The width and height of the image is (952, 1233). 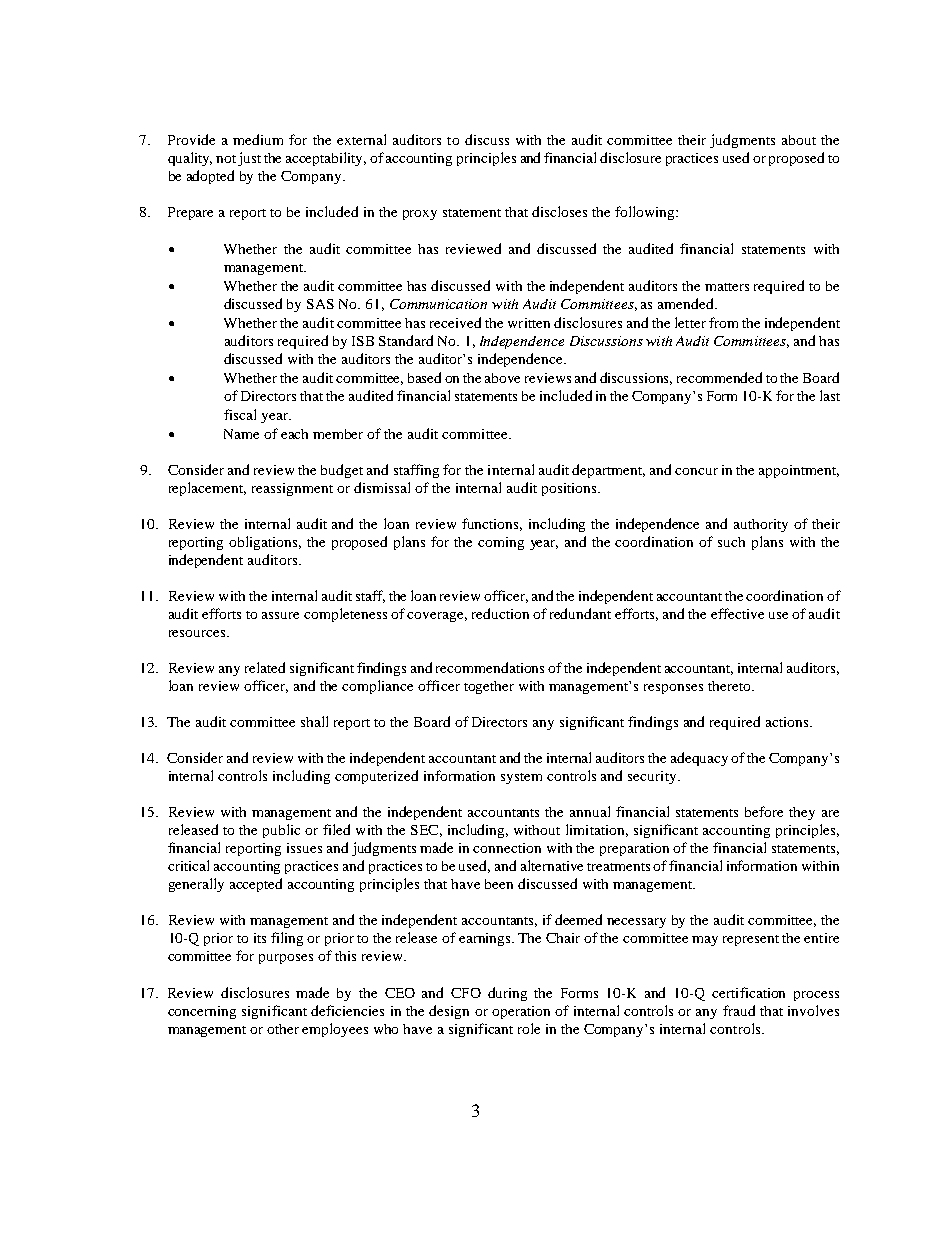 What do you see at coordinates (241, 434) in the image?
I see `Name` at bounding box center [241, 434].
